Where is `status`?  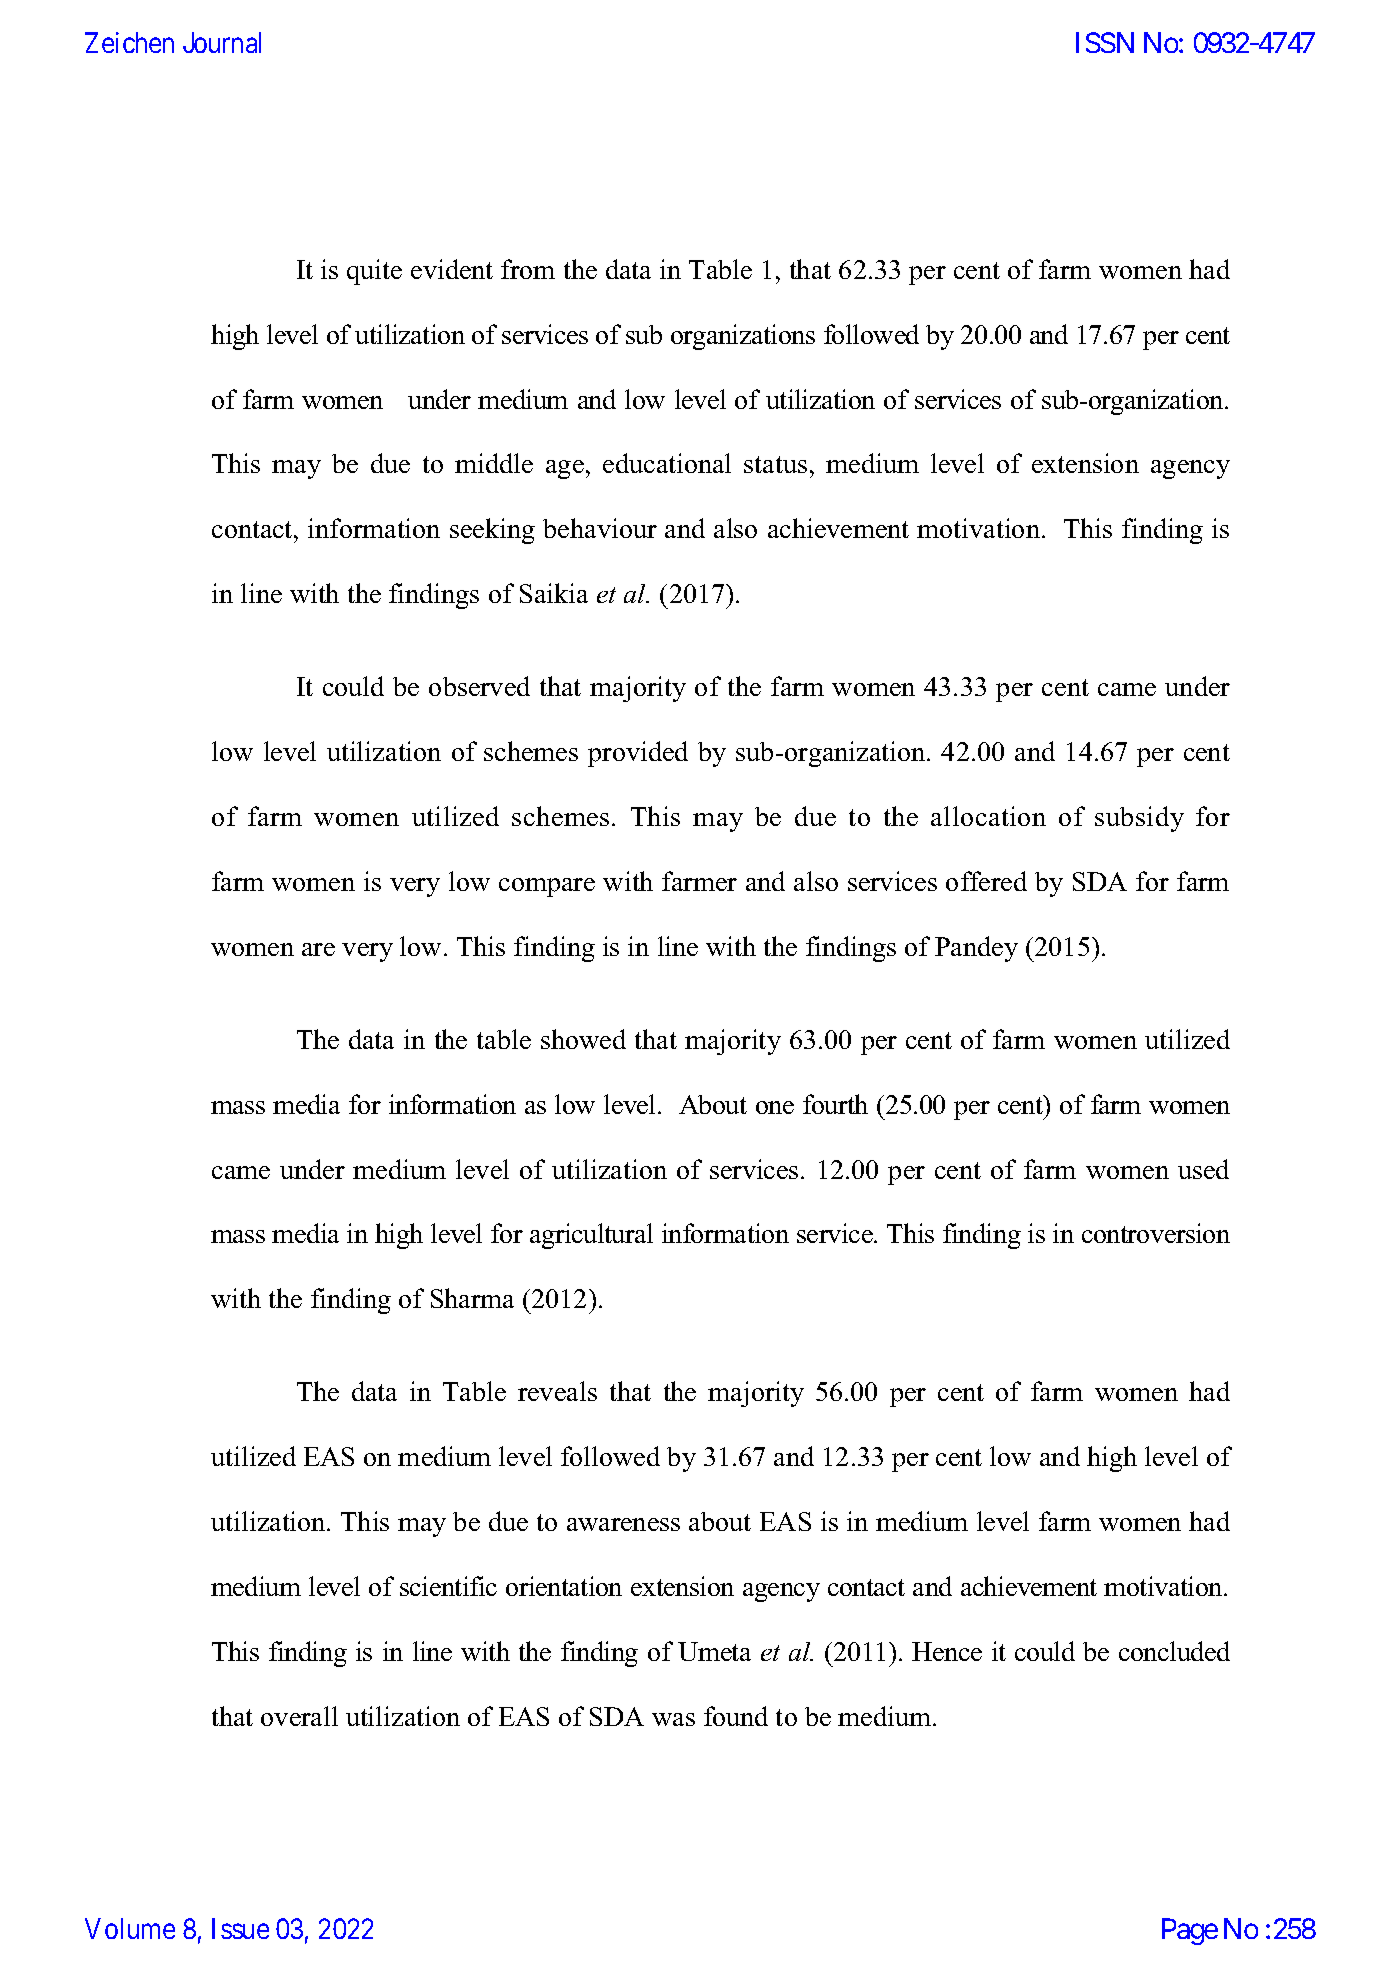 status is located at coordinates (775, 464).
